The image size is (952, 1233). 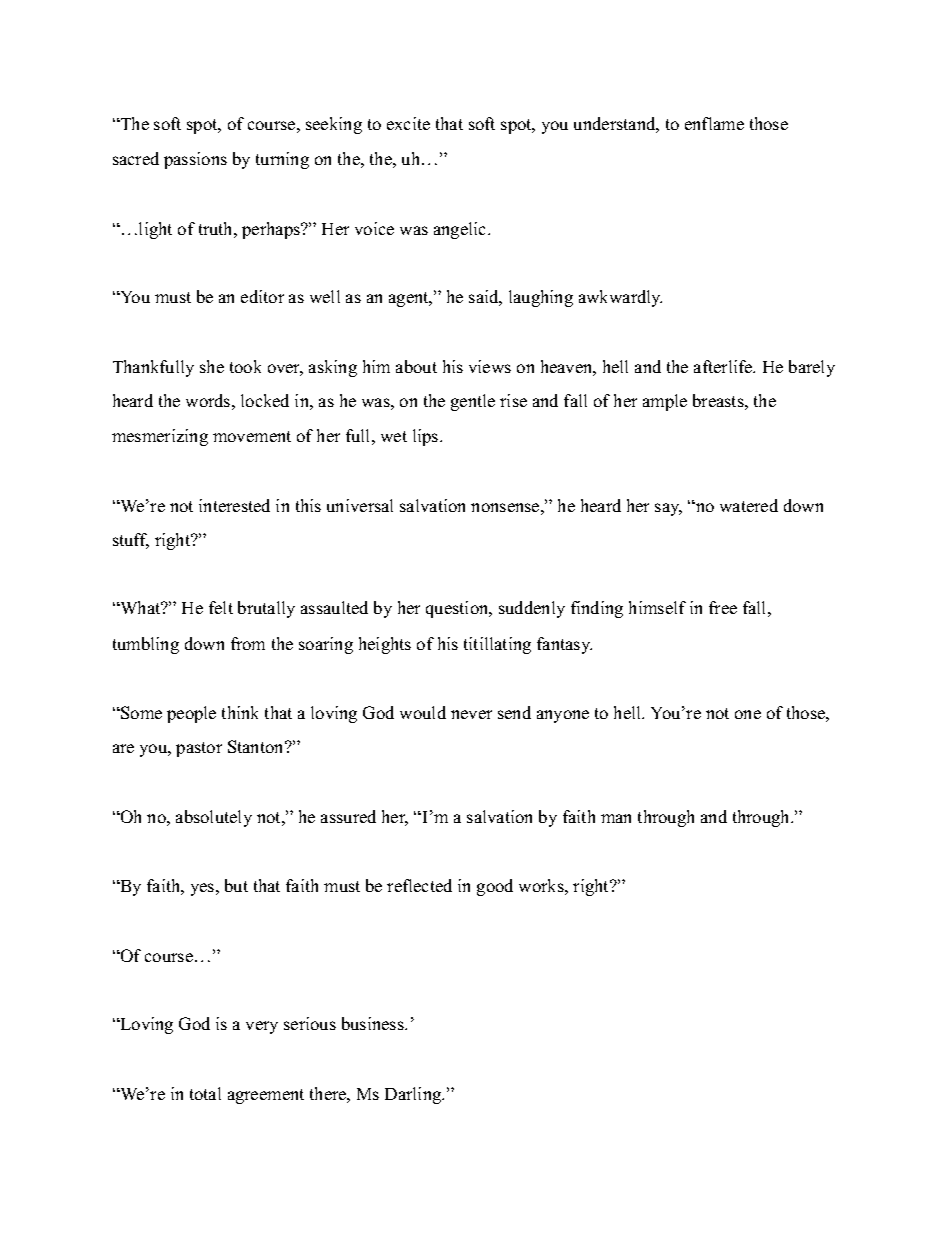 I want to click on never, so click(x=471, y=714).
